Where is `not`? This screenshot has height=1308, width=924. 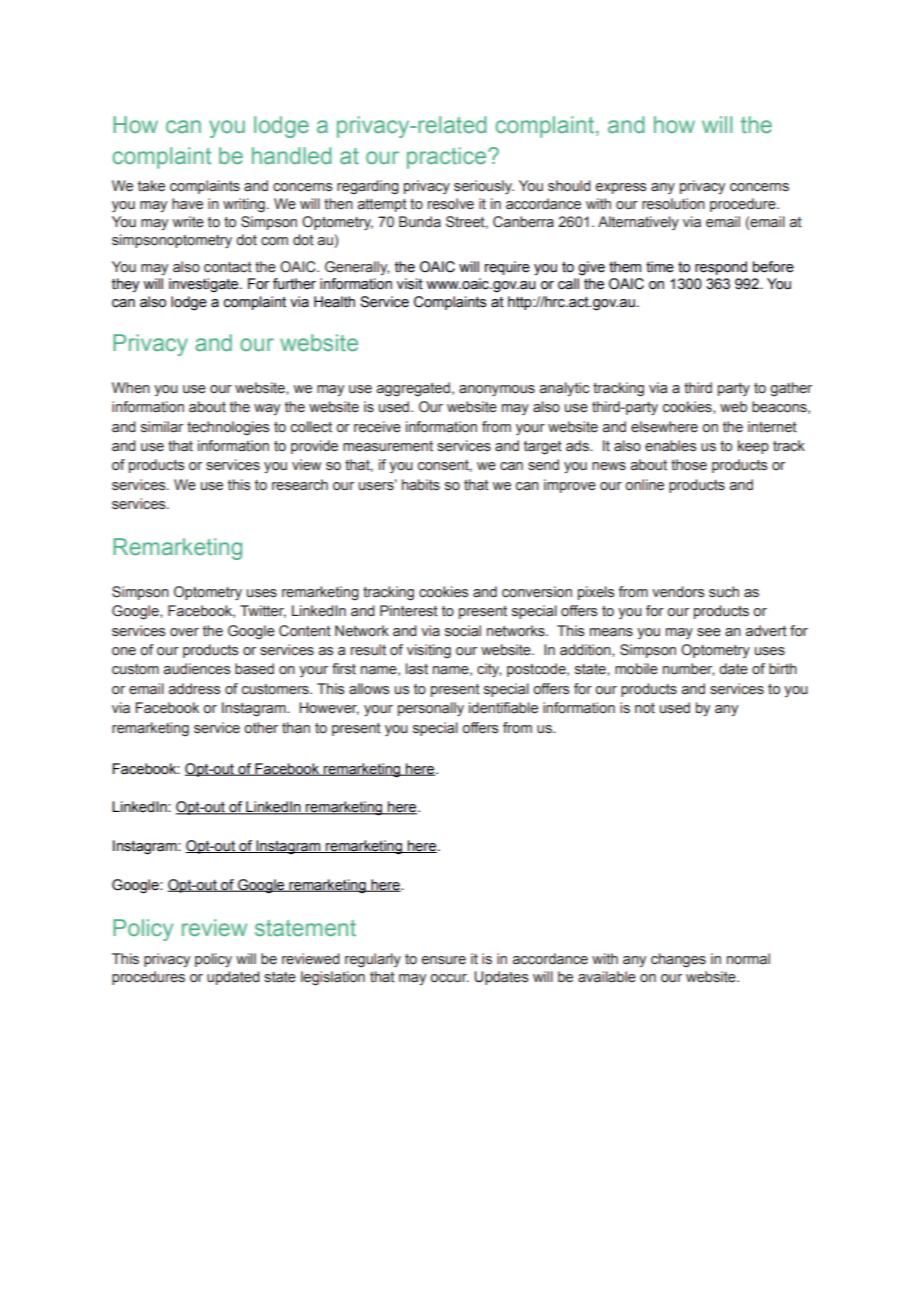
not is located at coordinates (645, 708).
